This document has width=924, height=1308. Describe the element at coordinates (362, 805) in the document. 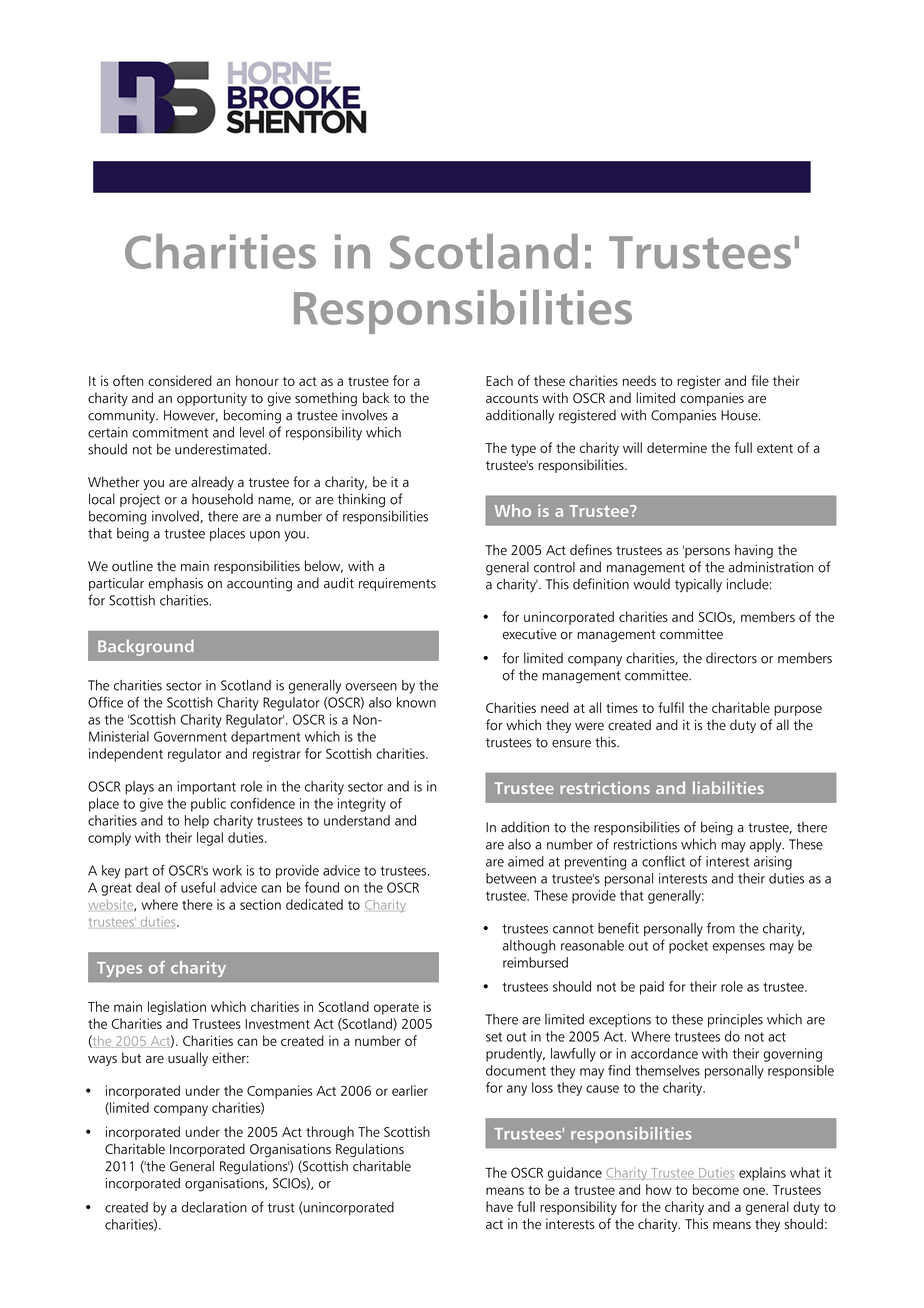

I see `integrity` at that location.
